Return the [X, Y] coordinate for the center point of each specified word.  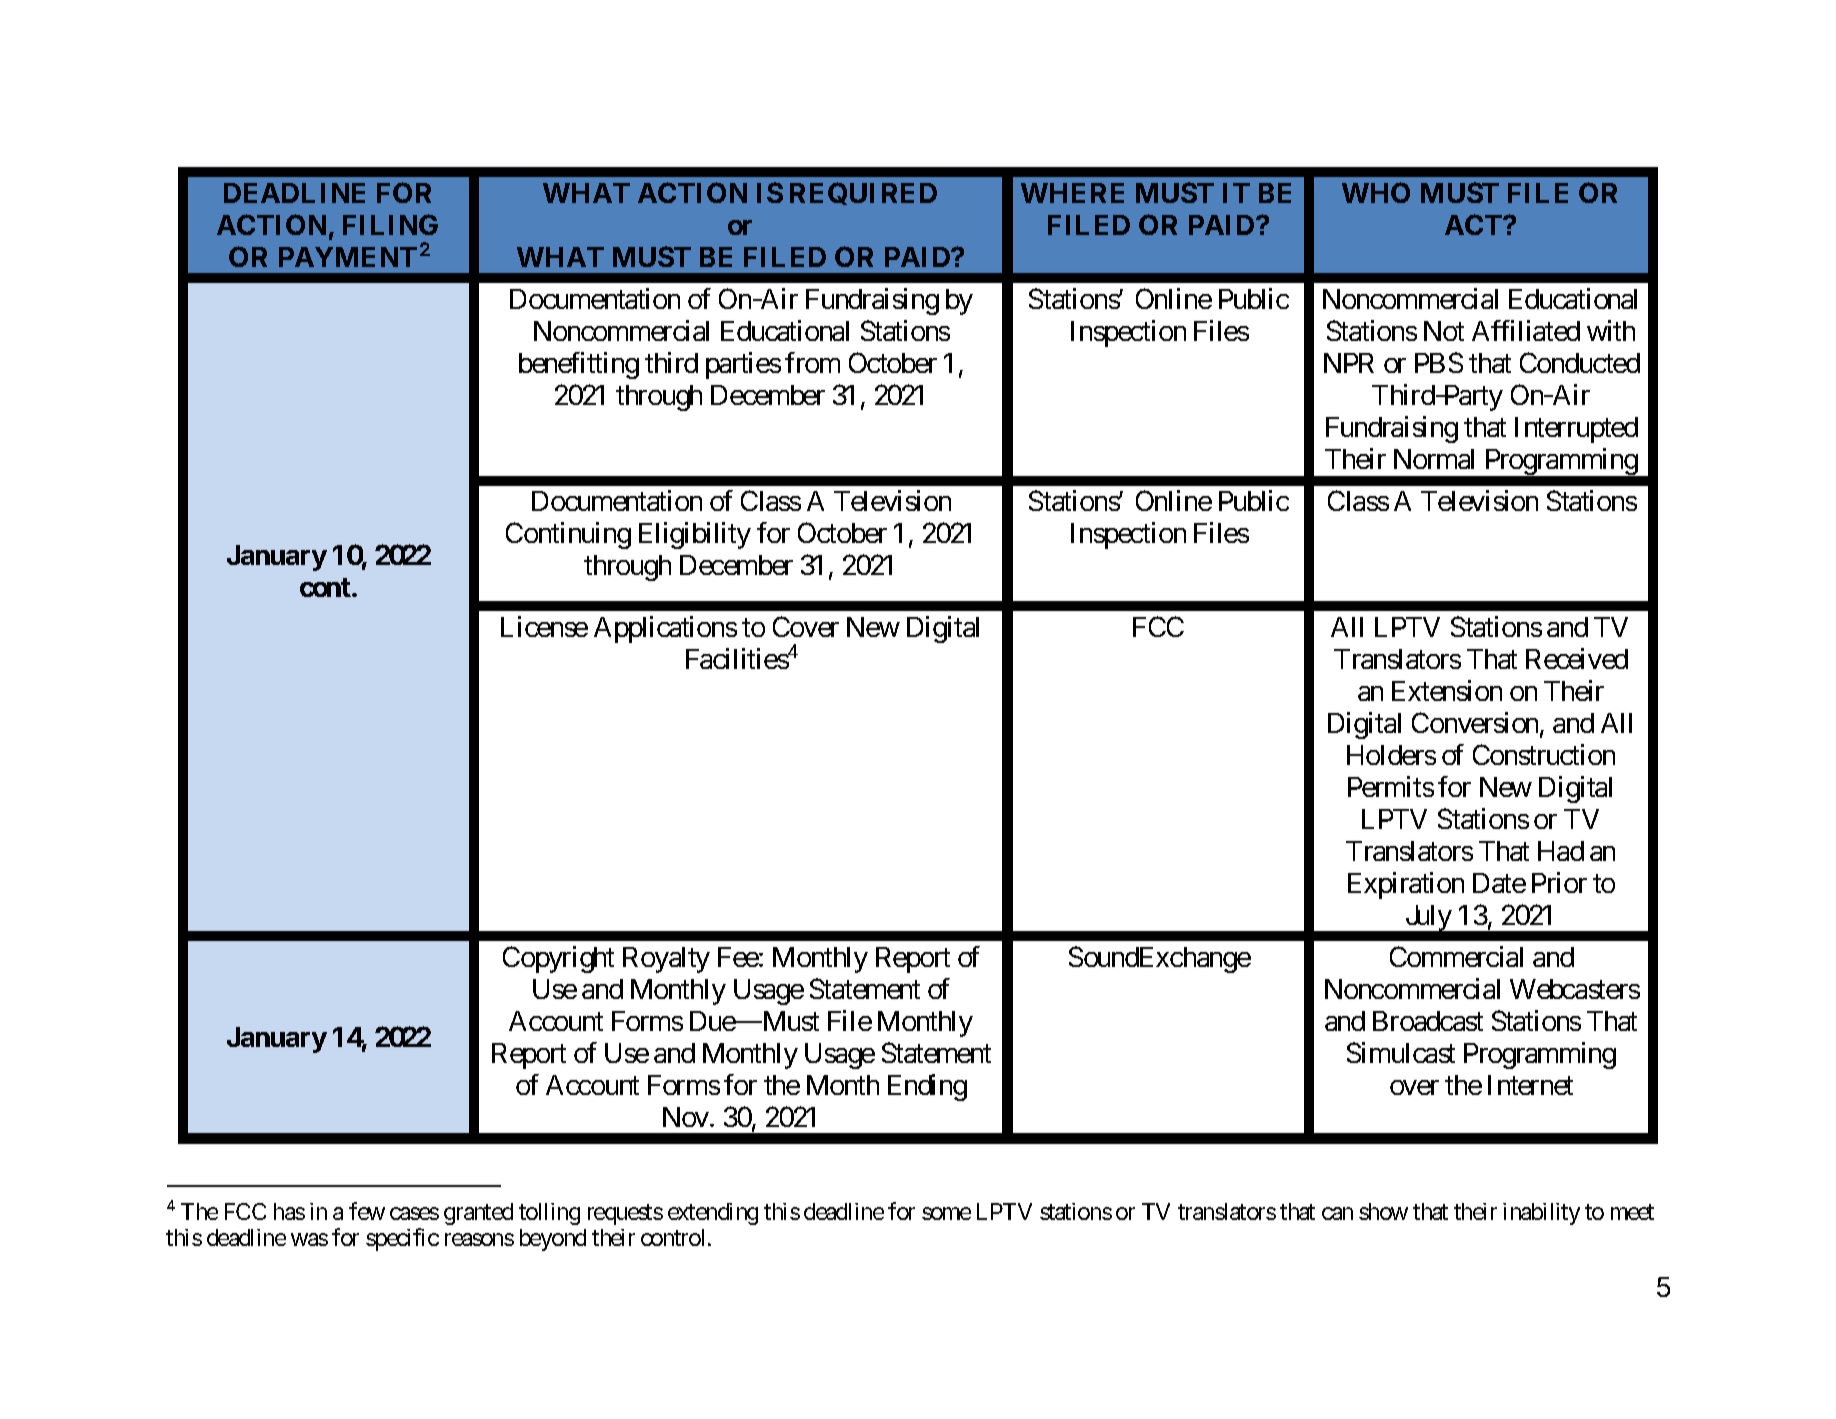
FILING [390, 224]
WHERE [1072, 193]
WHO [1376, 192]
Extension [1447, 690]
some [946, 1213]
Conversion [1476, 724]
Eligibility [695, 535]
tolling [549, 1214]
